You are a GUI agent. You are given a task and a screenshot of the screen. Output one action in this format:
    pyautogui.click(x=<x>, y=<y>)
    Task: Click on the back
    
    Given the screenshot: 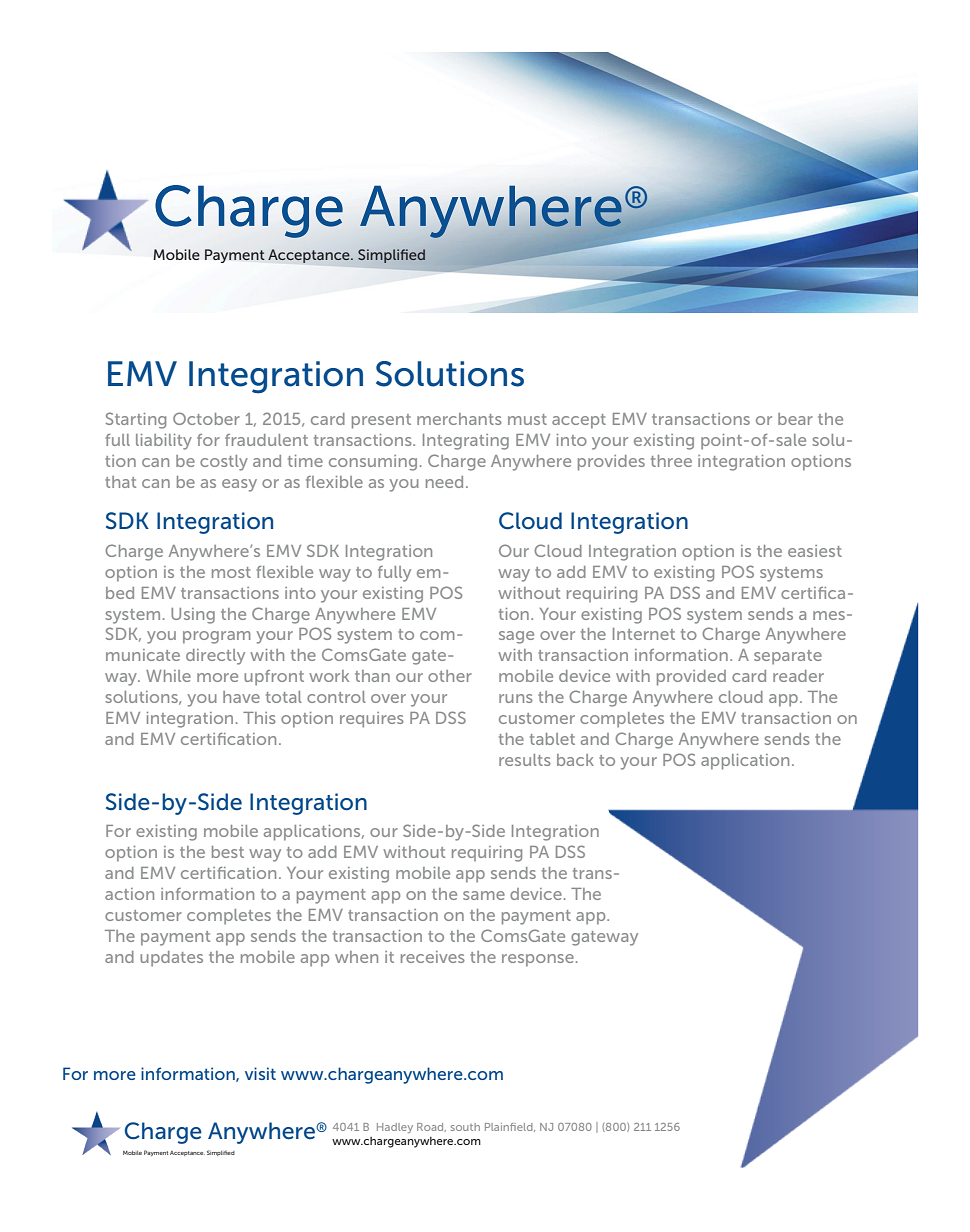 What is the action you would take?
    pyautogui.click(x=575, y=760)
